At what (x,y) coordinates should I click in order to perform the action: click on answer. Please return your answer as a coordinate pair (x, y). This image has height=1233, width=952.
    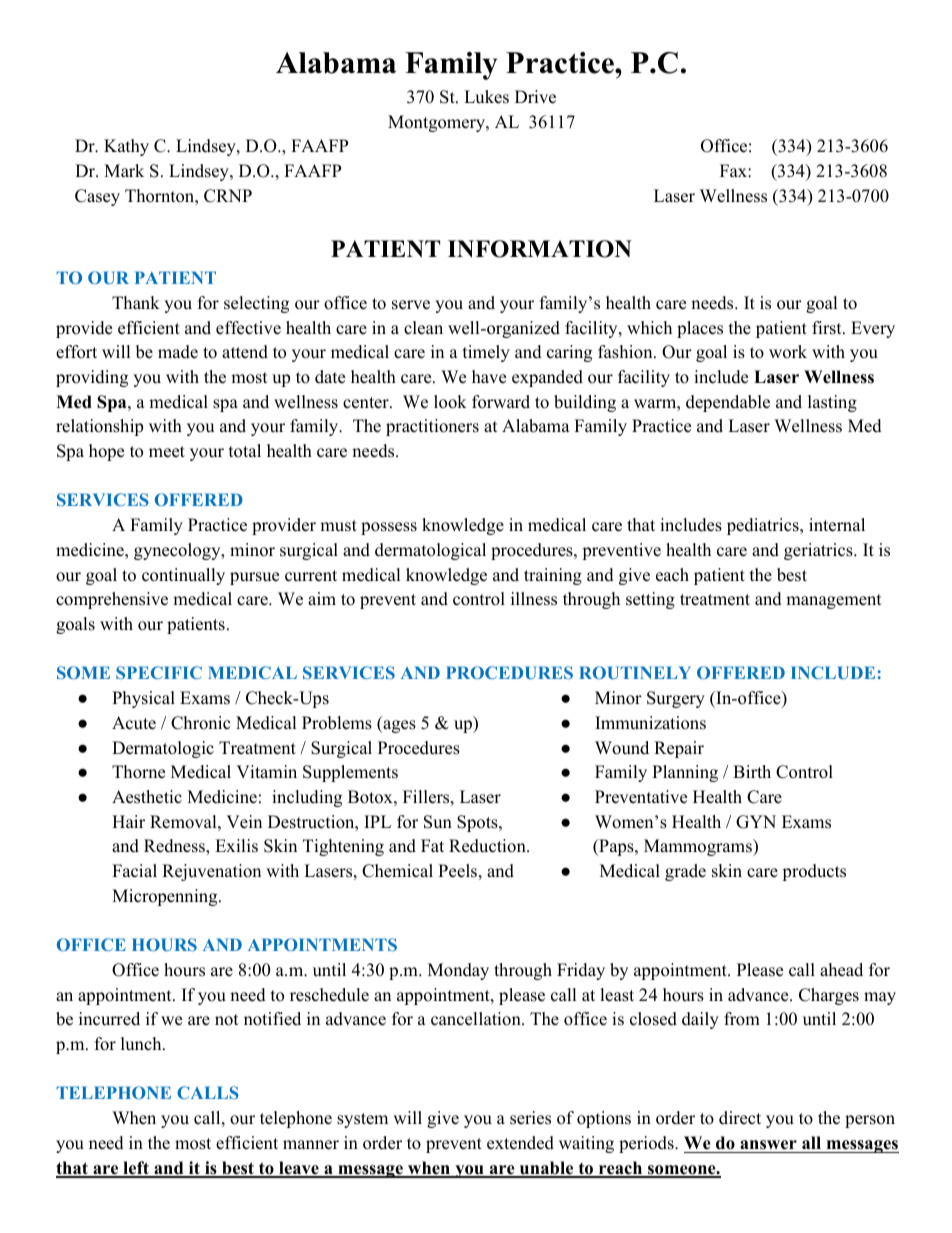
    Looking at the image, I should click on (768, 1145).
